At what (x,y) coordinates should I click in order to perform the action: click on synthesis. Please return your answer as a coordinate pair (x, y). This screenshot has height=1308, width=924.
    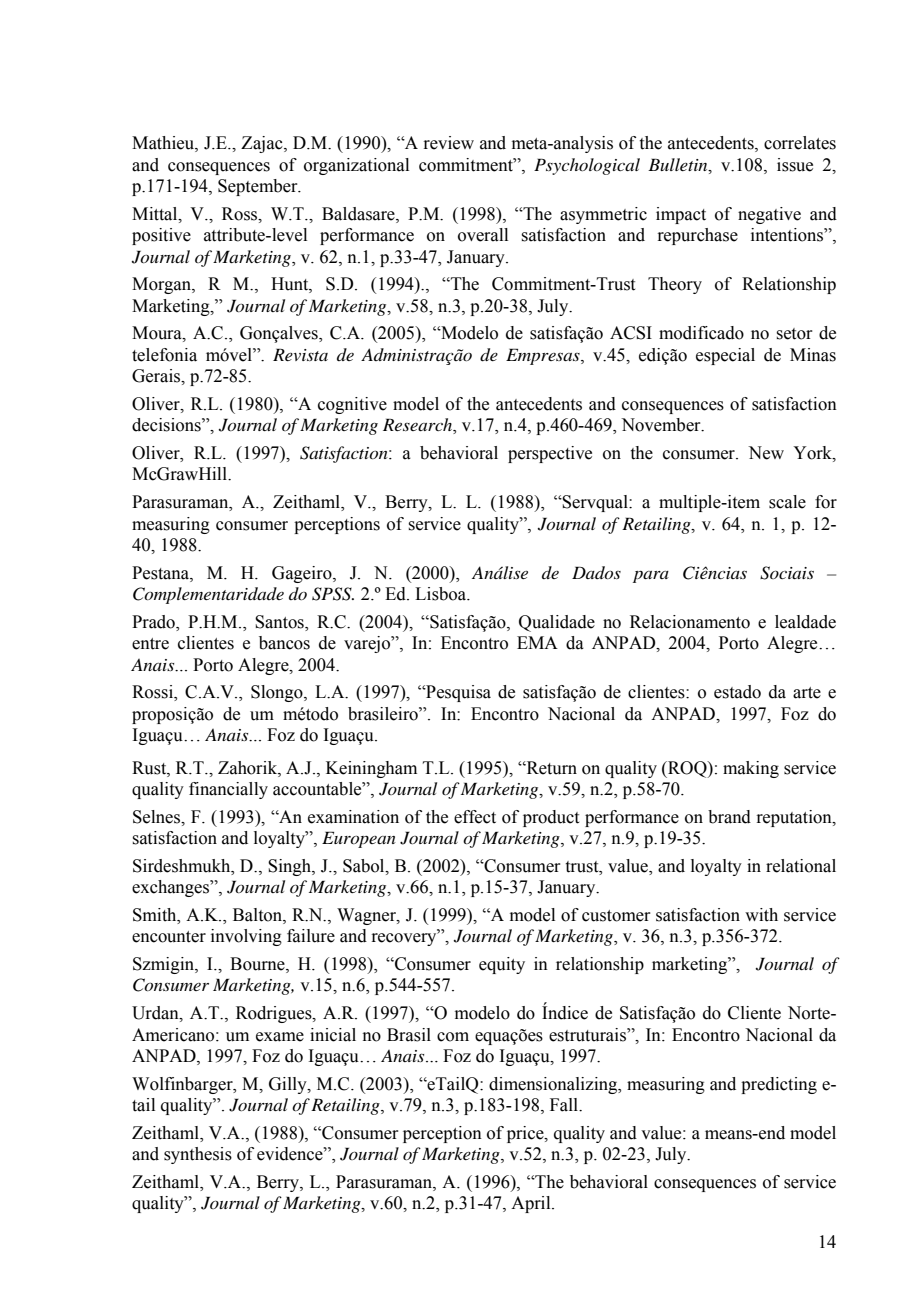
    Looking at the image, I should click on (198, 1155).
